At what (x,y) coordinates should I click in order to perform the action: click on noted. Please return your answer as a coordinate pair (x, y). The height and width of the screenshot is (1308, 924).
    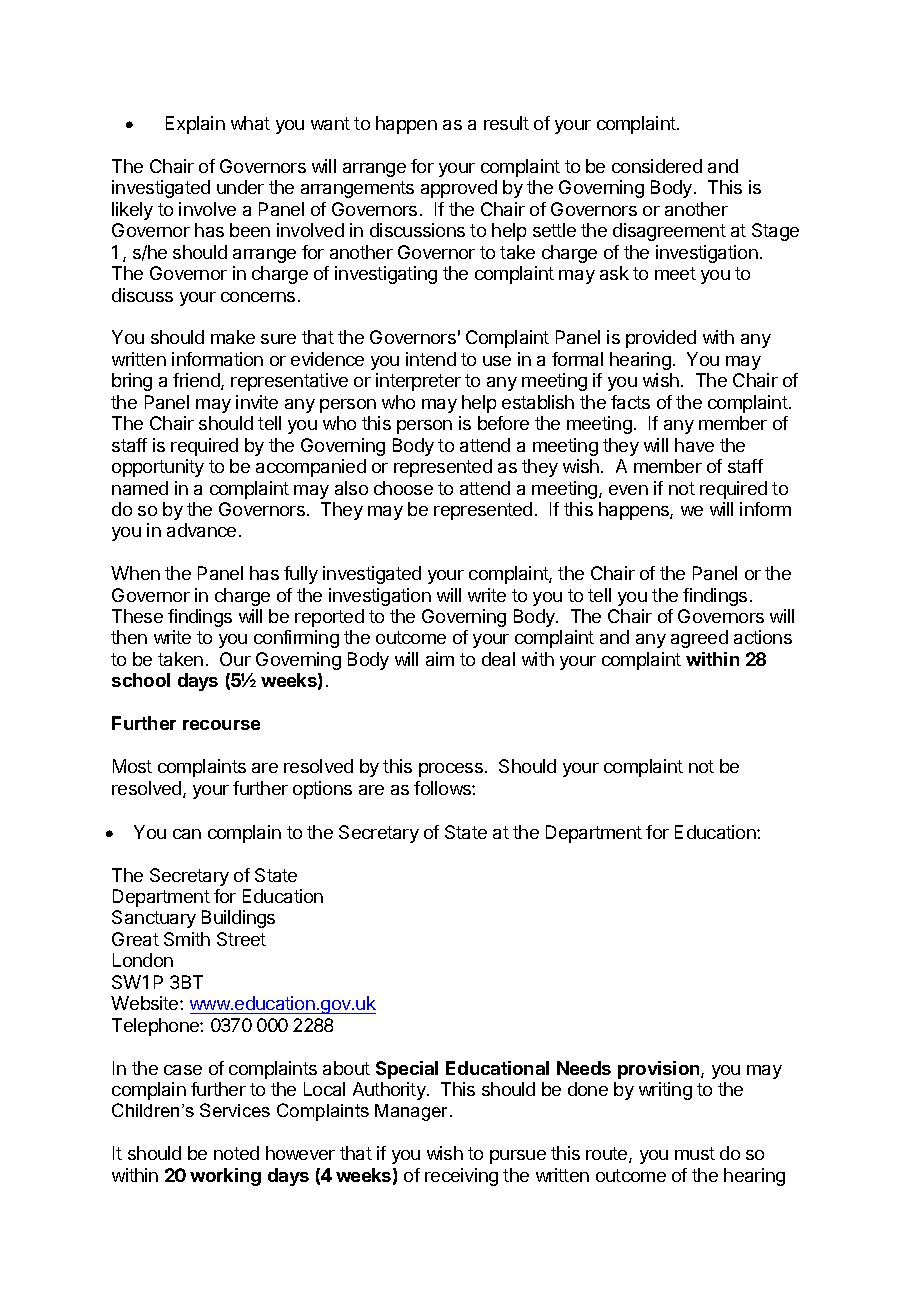
    Looking at the image, I should click on (236, 1153).
